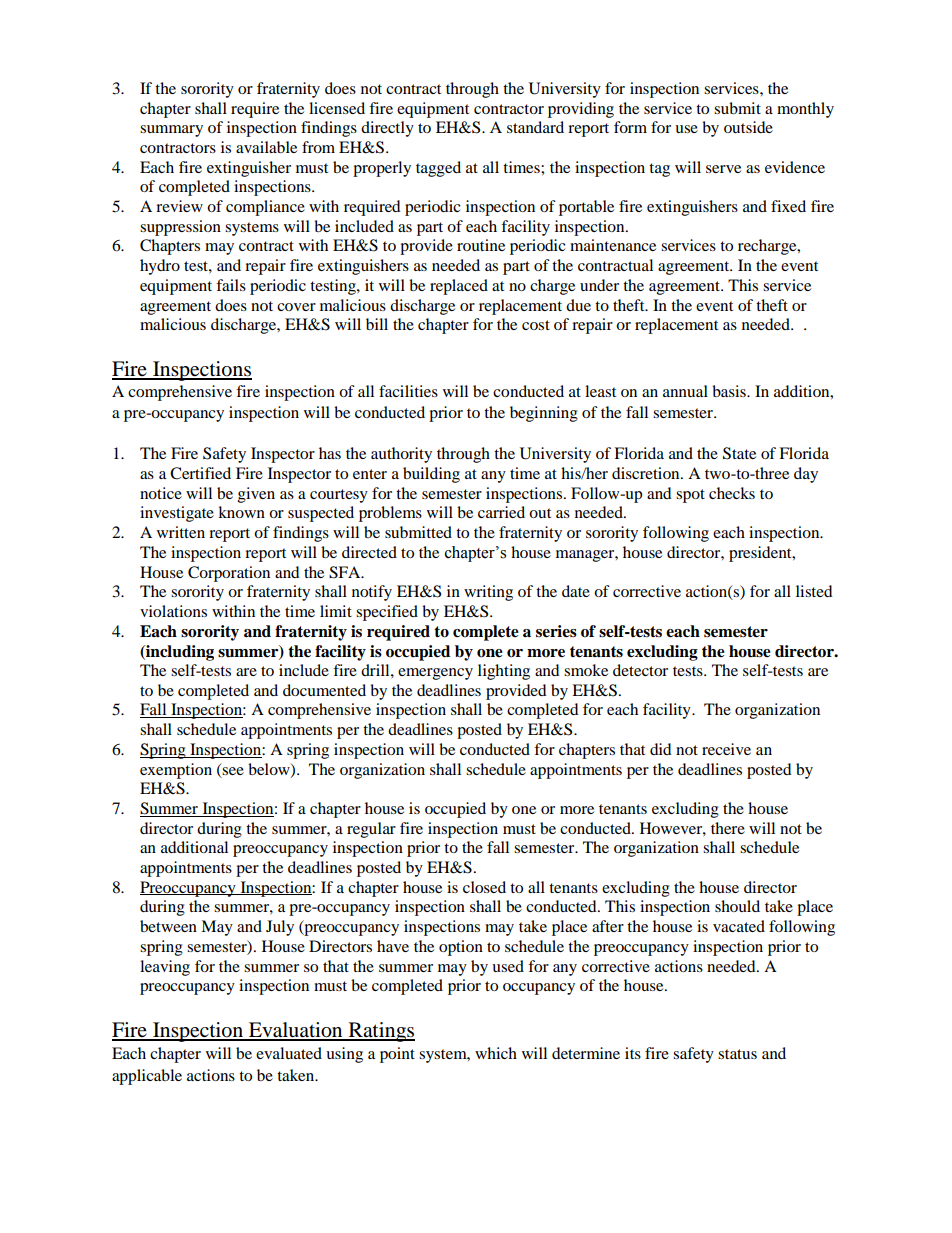 This screenshot has width=952, height=1233. What do you see at coordinates (737, 1054) in the screenshot?
I see `status` at bounding box center [737, 1054].
